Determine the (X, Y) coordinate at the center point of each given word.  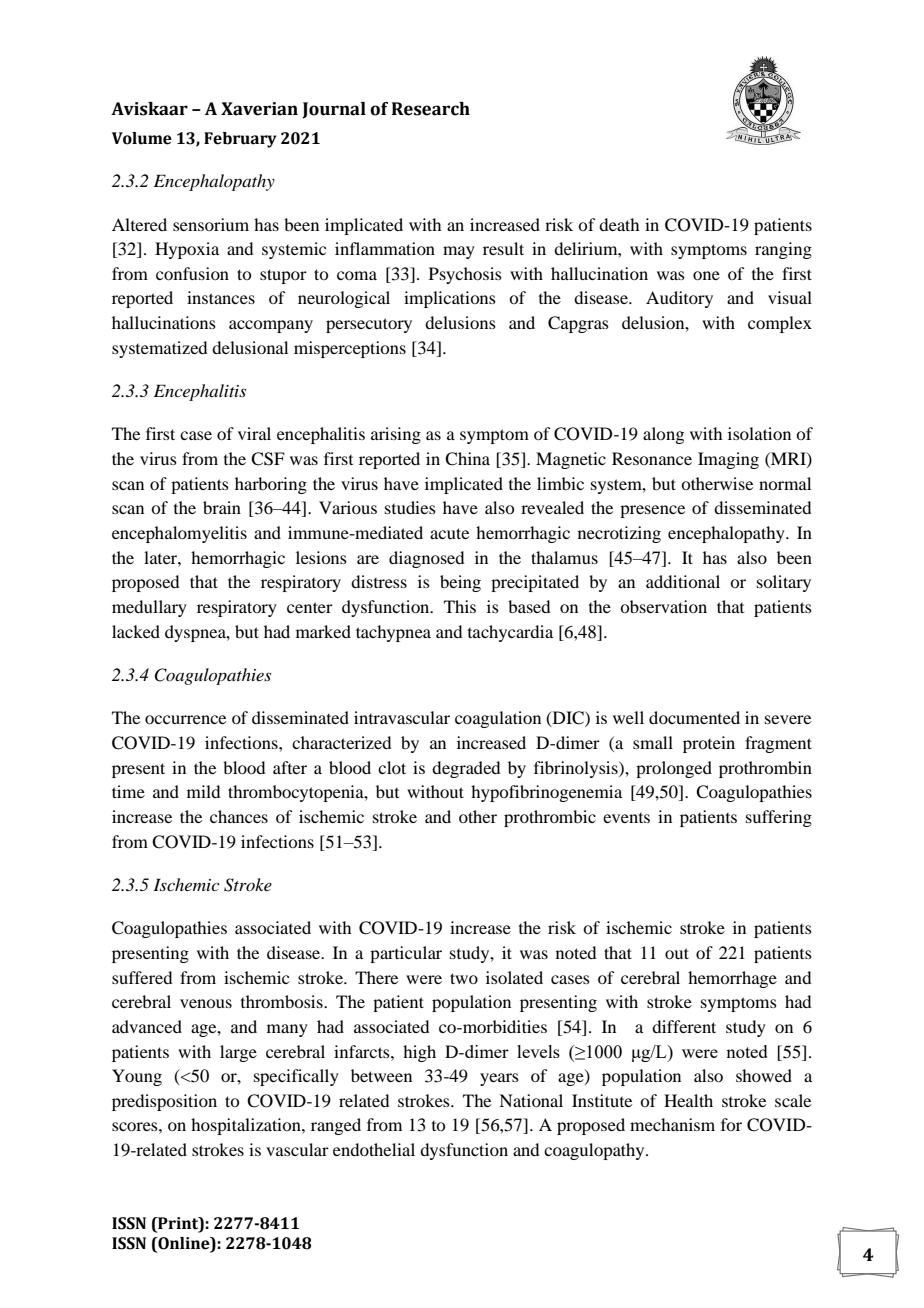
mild (203, 791)
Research (431, 109)
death (619, 224)
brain (222, 507)
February (240, 140)
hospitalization (247, 1126)
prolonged (674, 769)
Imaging (728, 460)
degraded (466, 769)
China (467, 459)
